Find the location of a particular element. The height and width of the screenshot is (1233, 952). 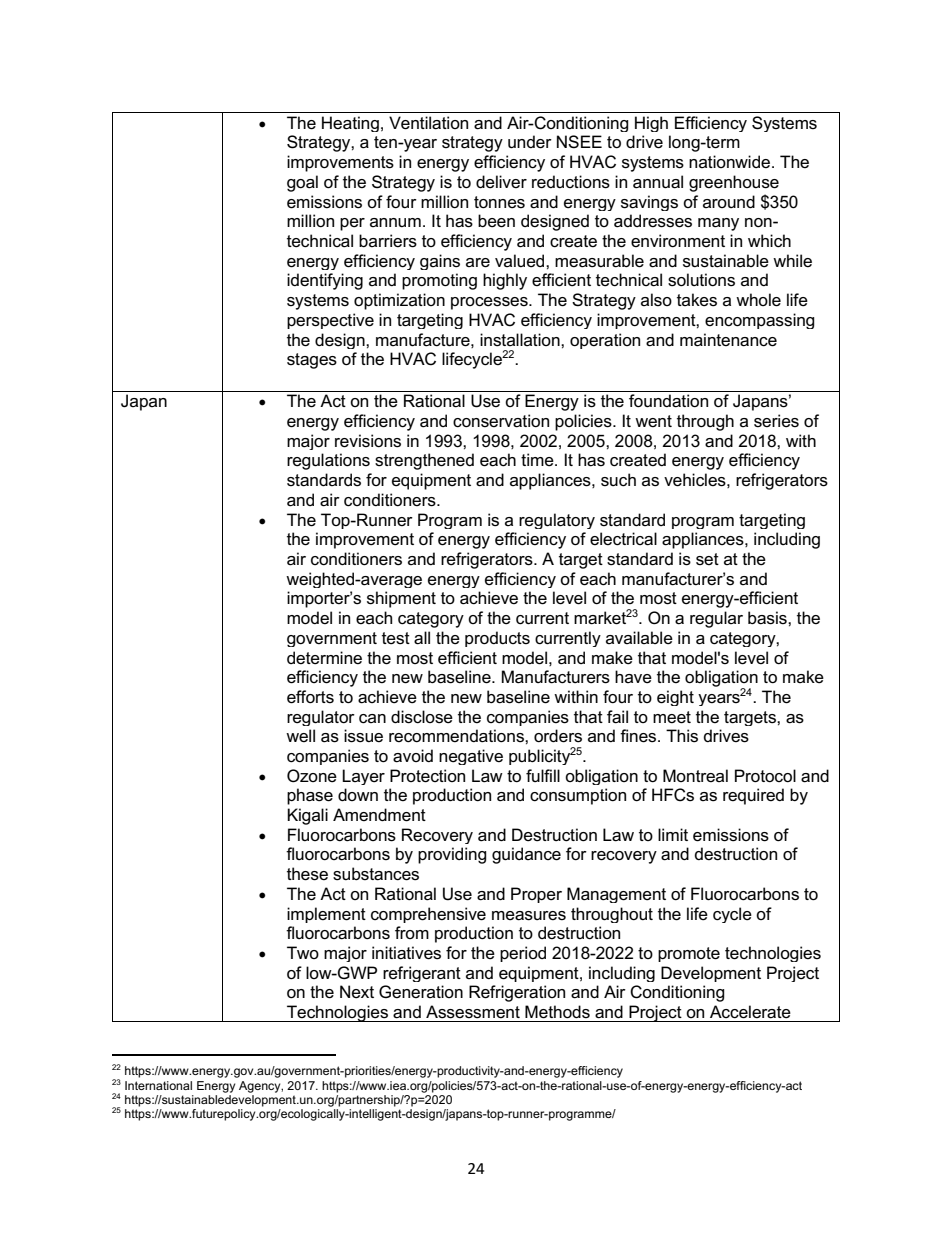

Refrigeration is located at coordinates (517, 993).
